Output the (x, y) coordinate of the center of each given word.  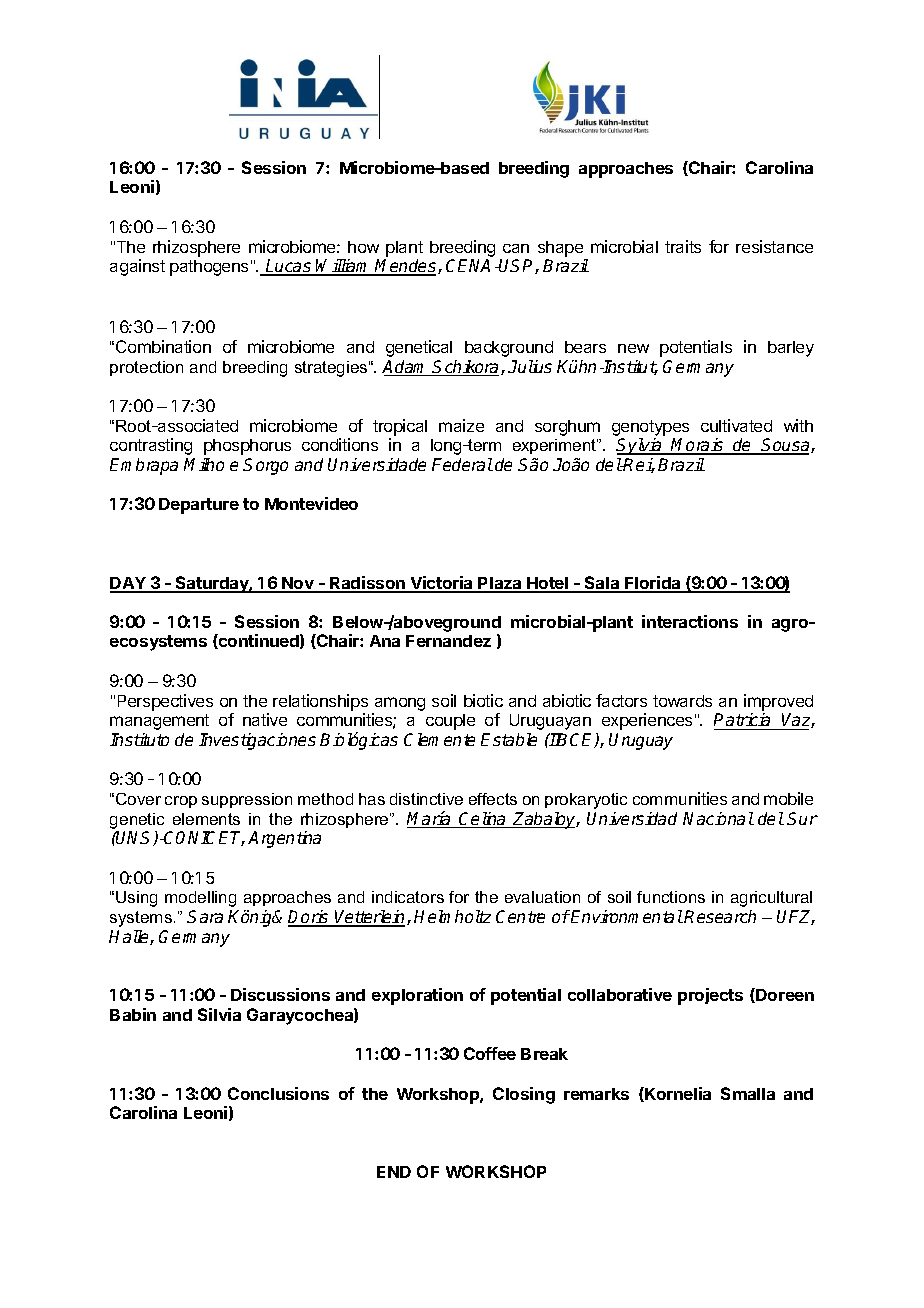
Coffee (490, 1053)
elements (206, 819)
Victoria (442, 584)
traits (683, 246)
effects (493, 799)
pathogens (209, 268)
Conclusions (278, 1093)
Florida (653, 584)
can (516, 248)
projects (710, 996)
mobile (788, 798)
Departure (199, 506)
